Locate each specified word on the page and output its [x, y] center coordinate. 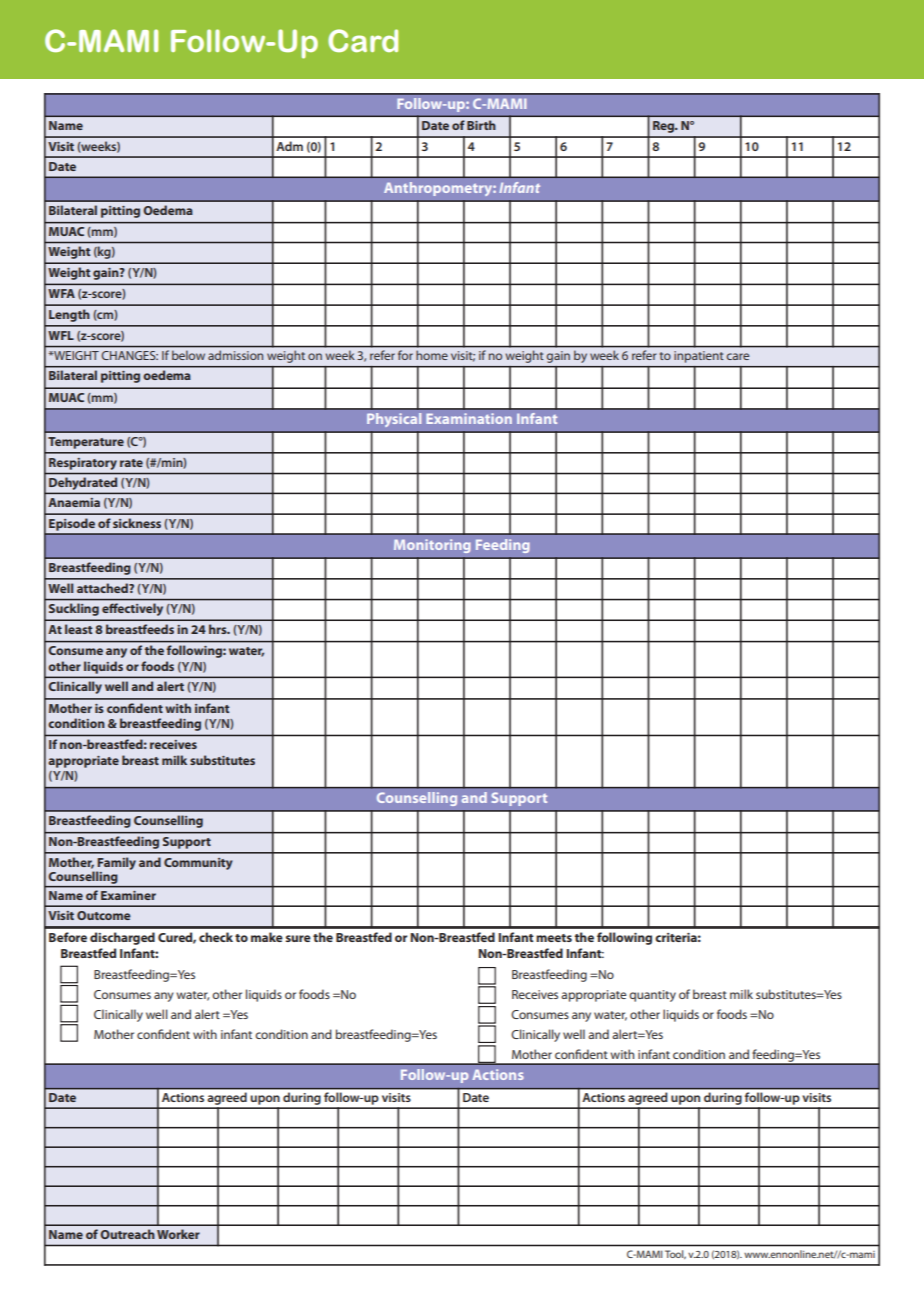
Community [198, 864]
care [738, 356]
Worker [178, 1234]
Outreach [127, 1234]
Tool [675, 1254]
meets [554, 938]
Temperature [86, 443]
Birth [481, 125]
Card [363, 40]
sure [298, 938]
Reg [665, 127]
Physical [394, 420]
